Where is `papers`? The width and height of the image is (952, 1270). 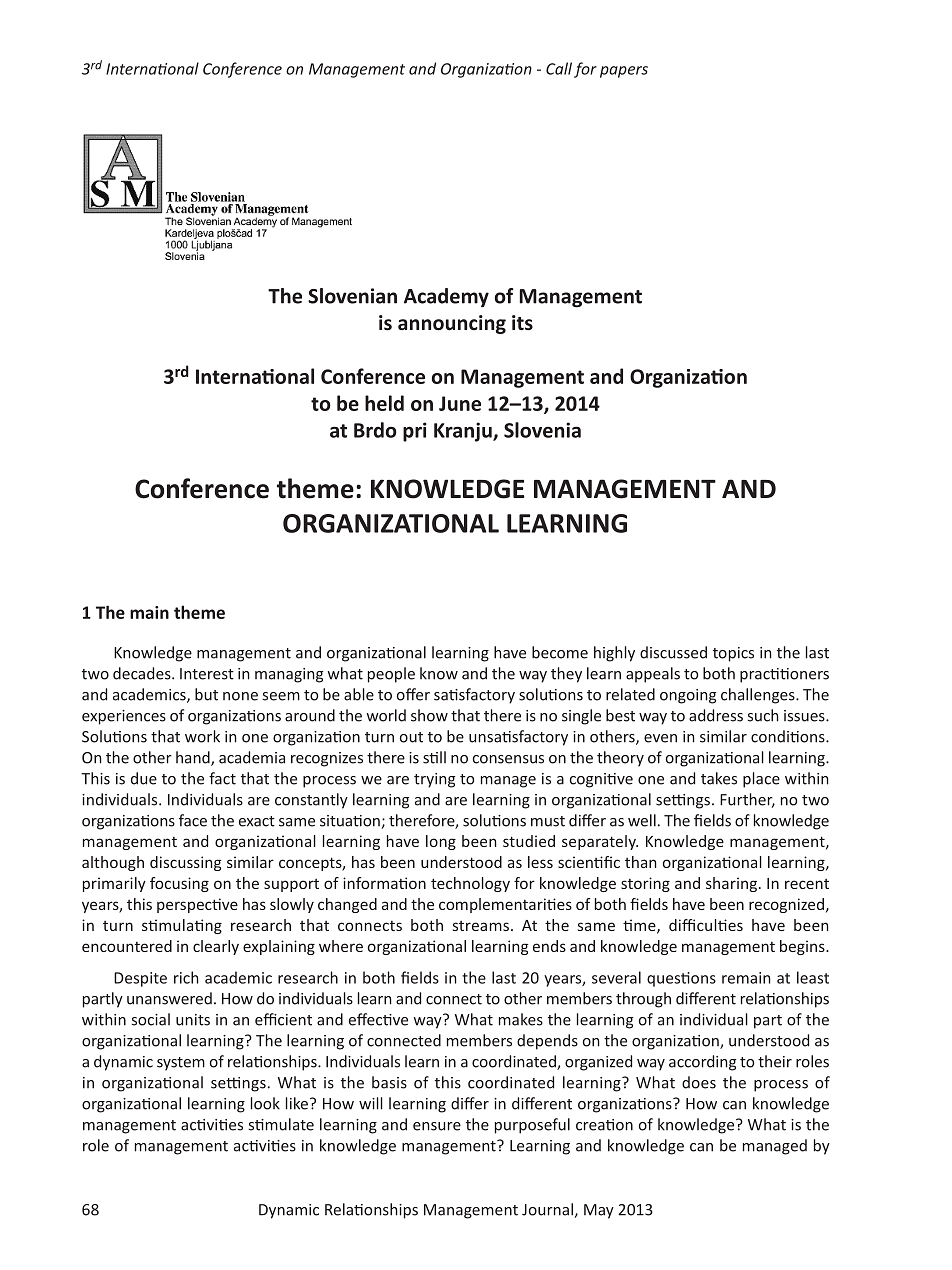
papers is located at coordinates (624, 72).
